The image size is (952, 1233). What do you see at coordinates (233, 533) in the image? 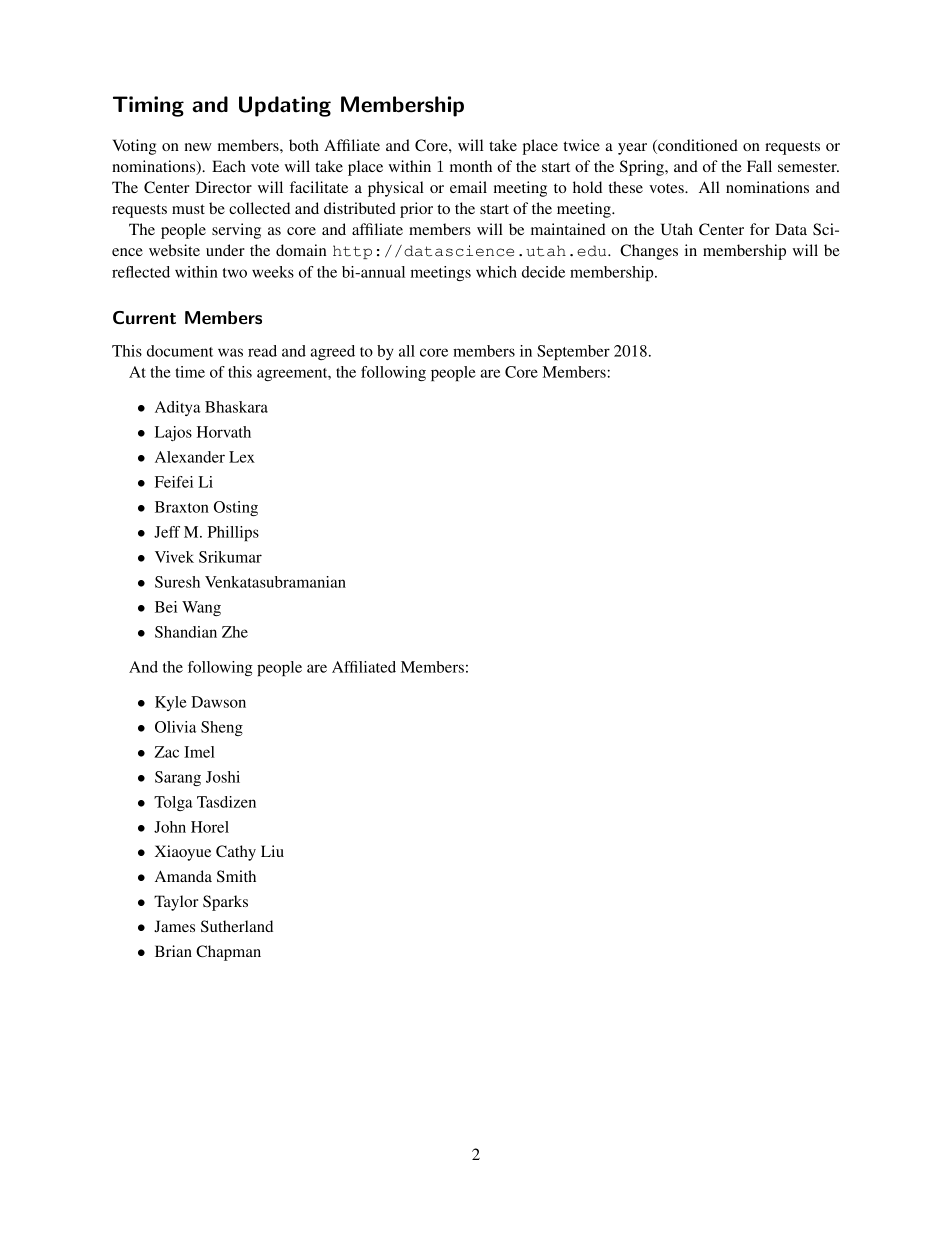
I see `Phillips` at bounding box center [233, 533].
